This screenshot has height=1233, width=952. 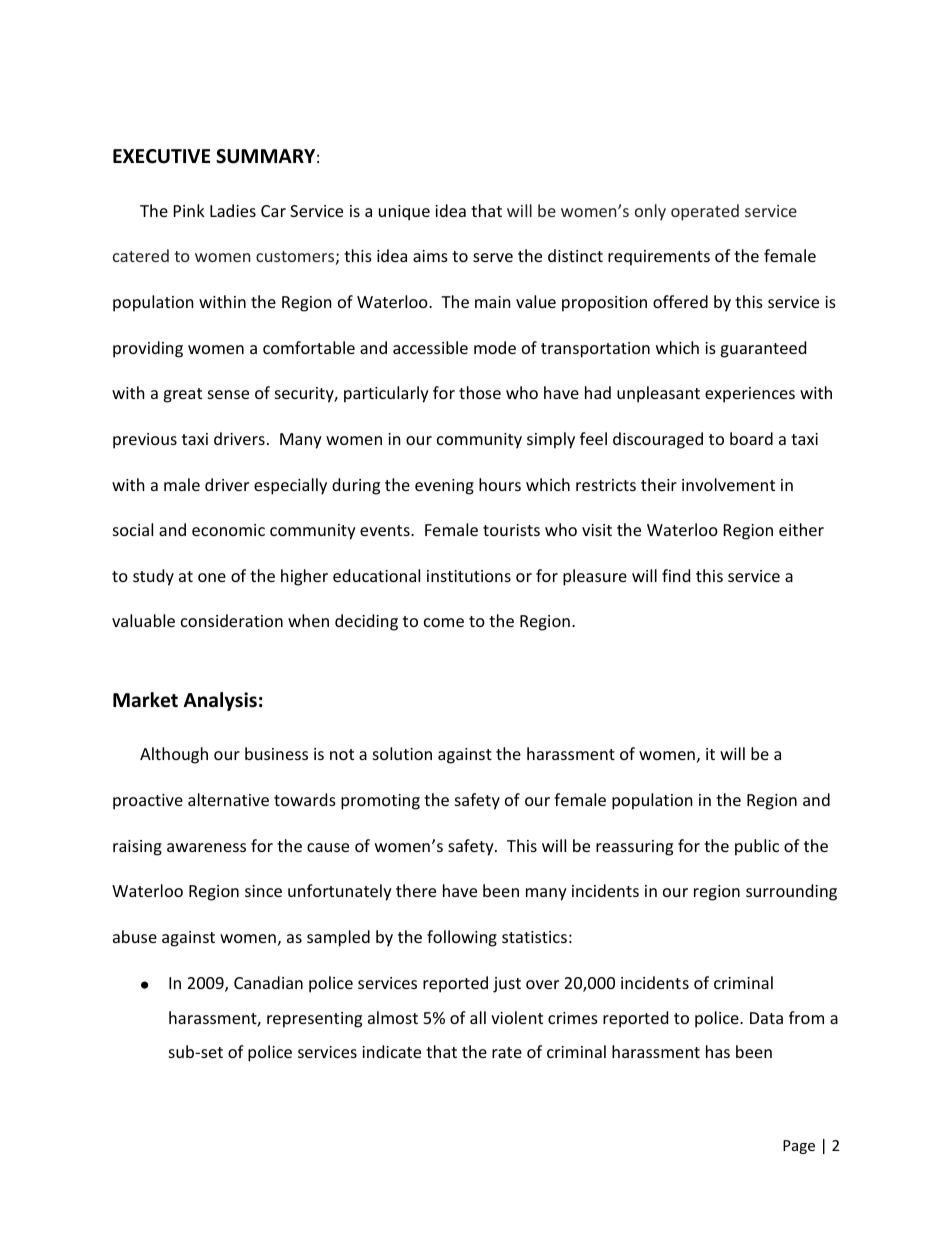 What do you see at coordinates (233, 210) in the screenshot?
I see `Ladies` at bounding box center [233, 210].
